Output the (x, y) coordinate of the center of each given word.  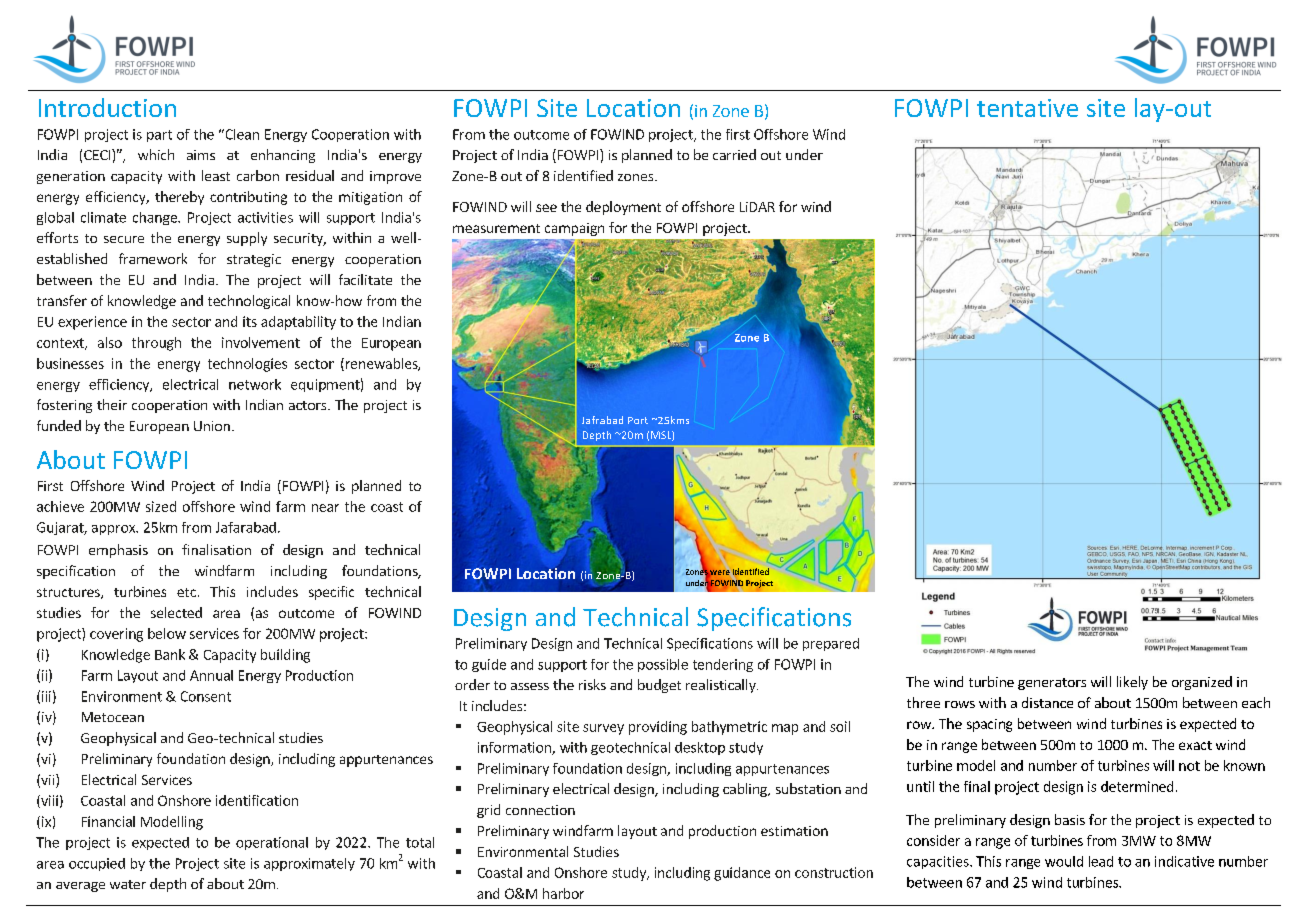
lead (1101, 861)
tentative (1027, 108)
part (159, 136)
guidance (742, 874)
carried (734, 154)
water (128, 884)
